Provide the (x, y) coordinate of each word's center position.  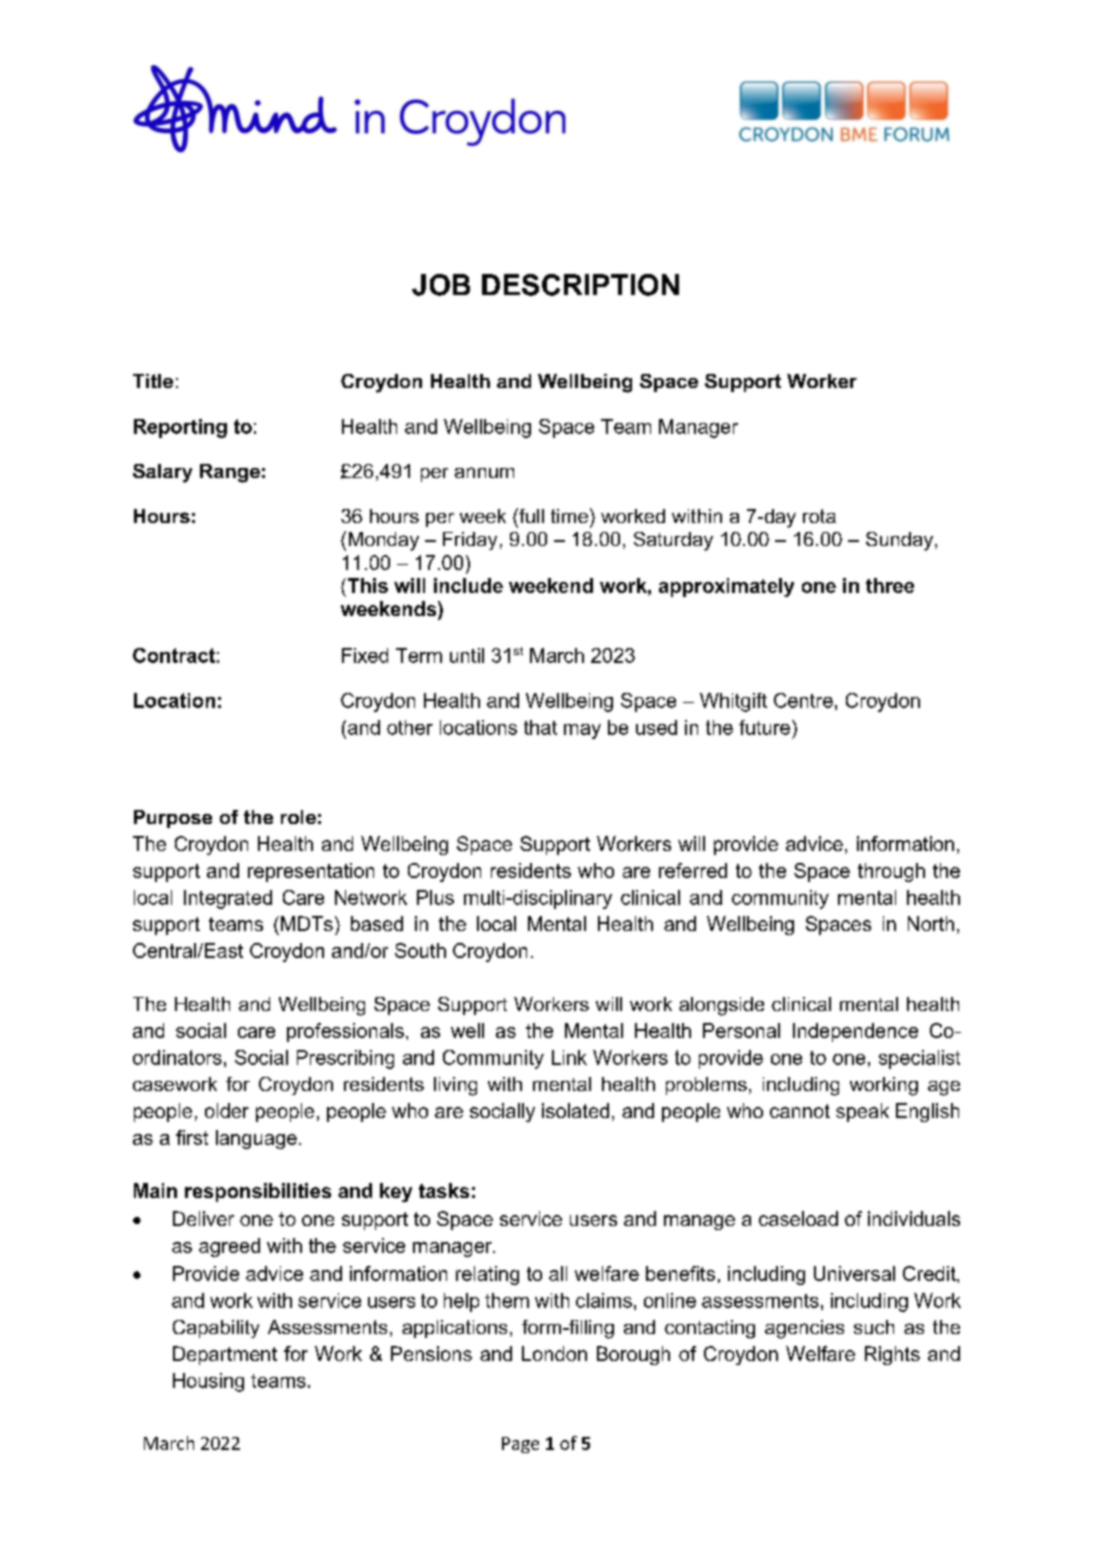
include (468, 585)
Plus (435, 897)
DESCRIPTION (580, 285)
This (366, 585)
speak (862, 1112)
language (256, 1139)
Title (153, 381)
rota (819, 516)
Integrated (228, 899)
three (890, 585)
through (891, 872)
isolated (575, 1110)
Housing (208, 1382)
